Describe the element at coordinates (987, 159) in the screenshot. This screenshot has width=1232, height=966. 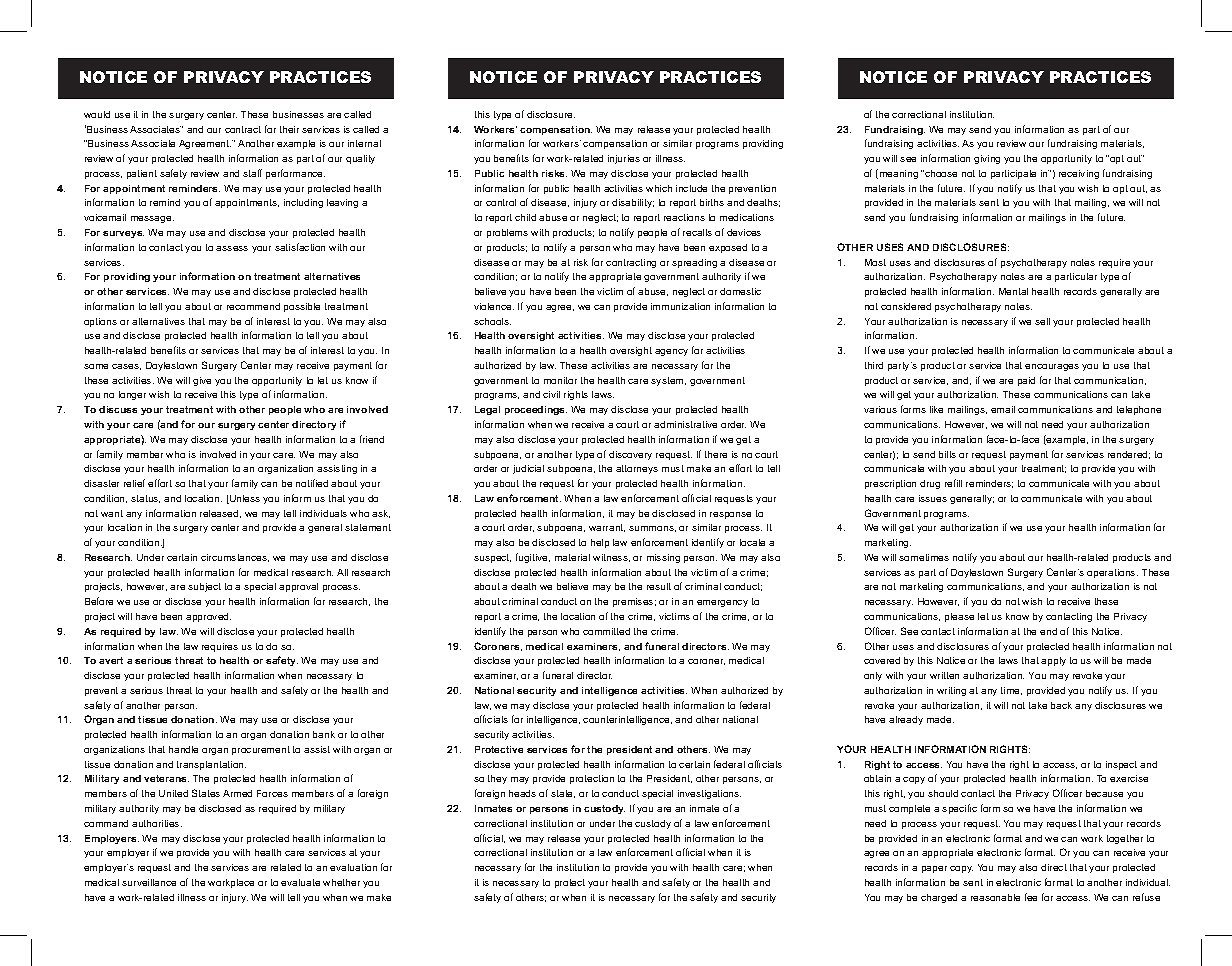
I see `giving` at that location.
